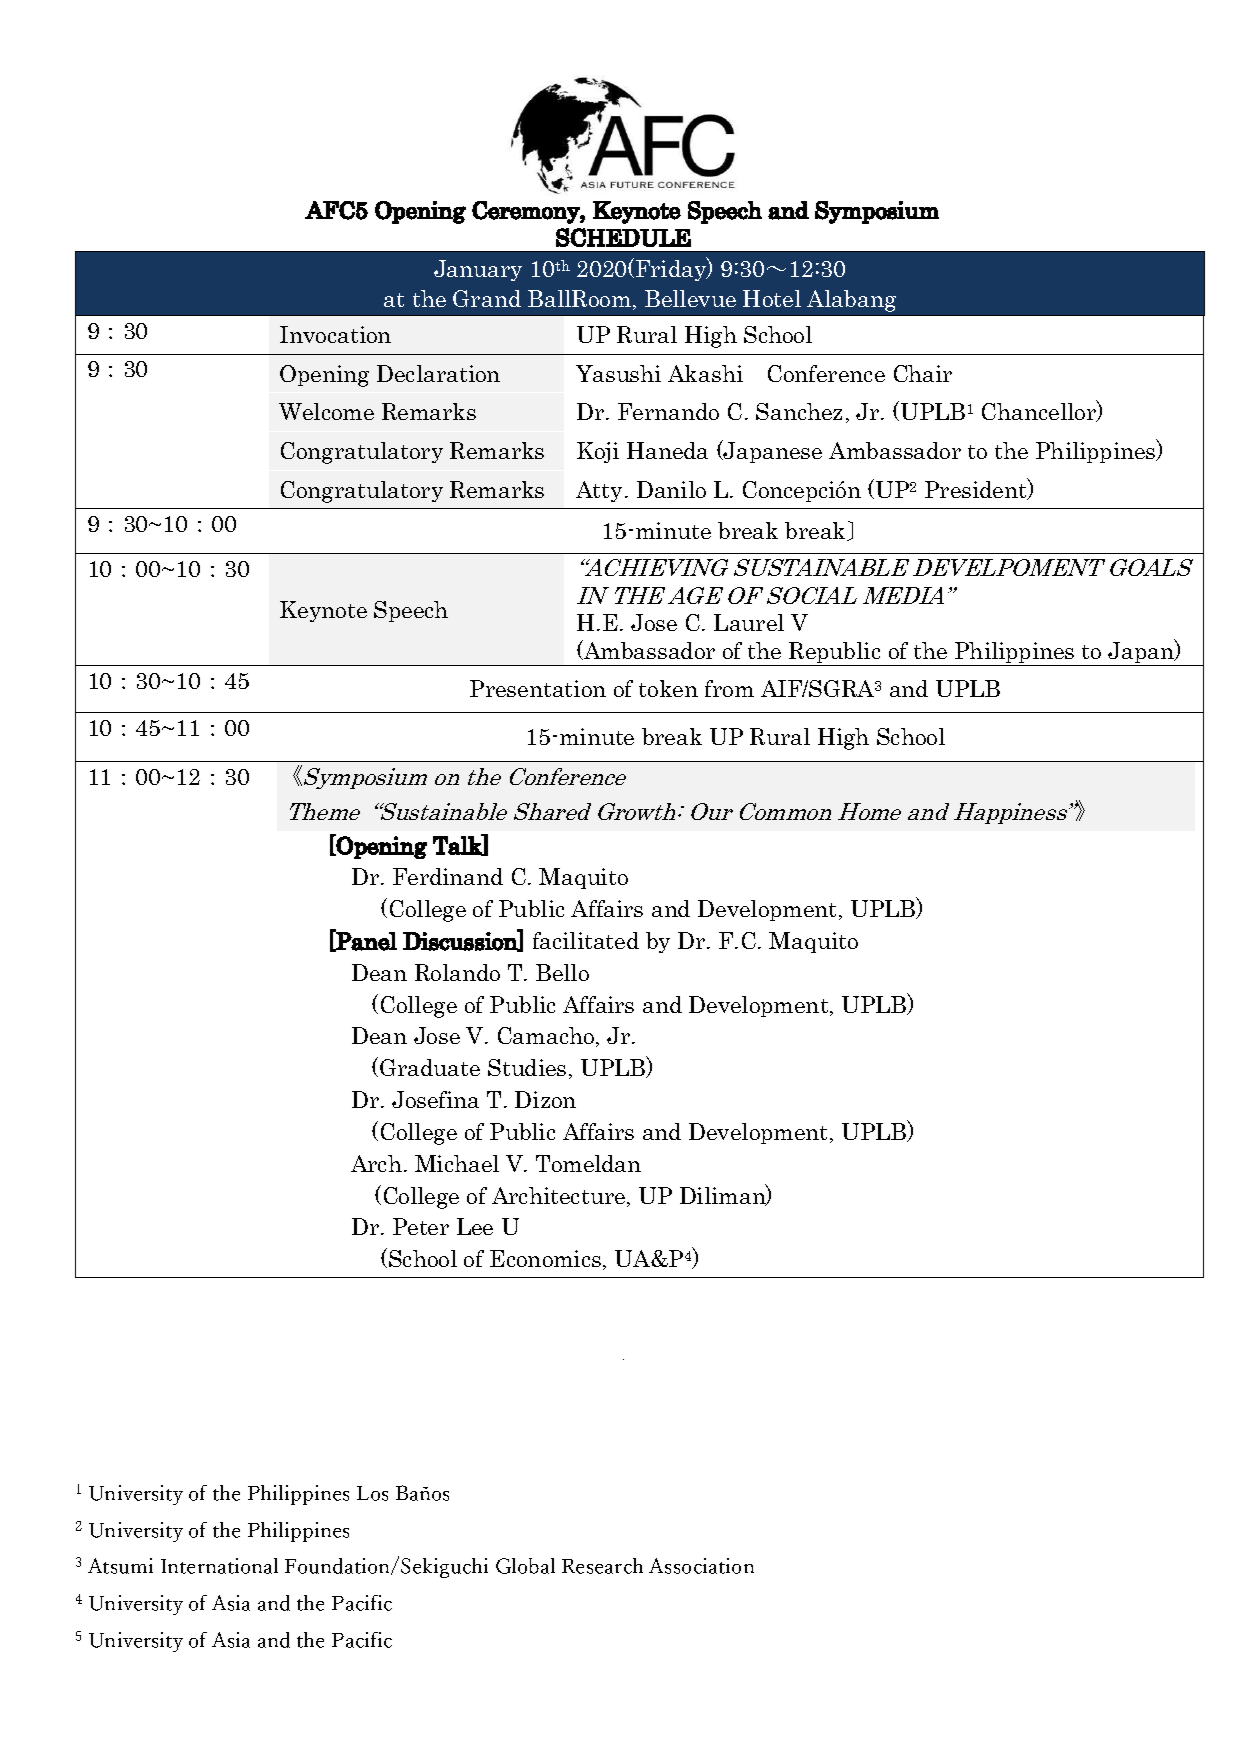 This page has height=1763, width=1246. Describe the element at coordinates (545, 1258) in the page. I see `Economics` at that location.
